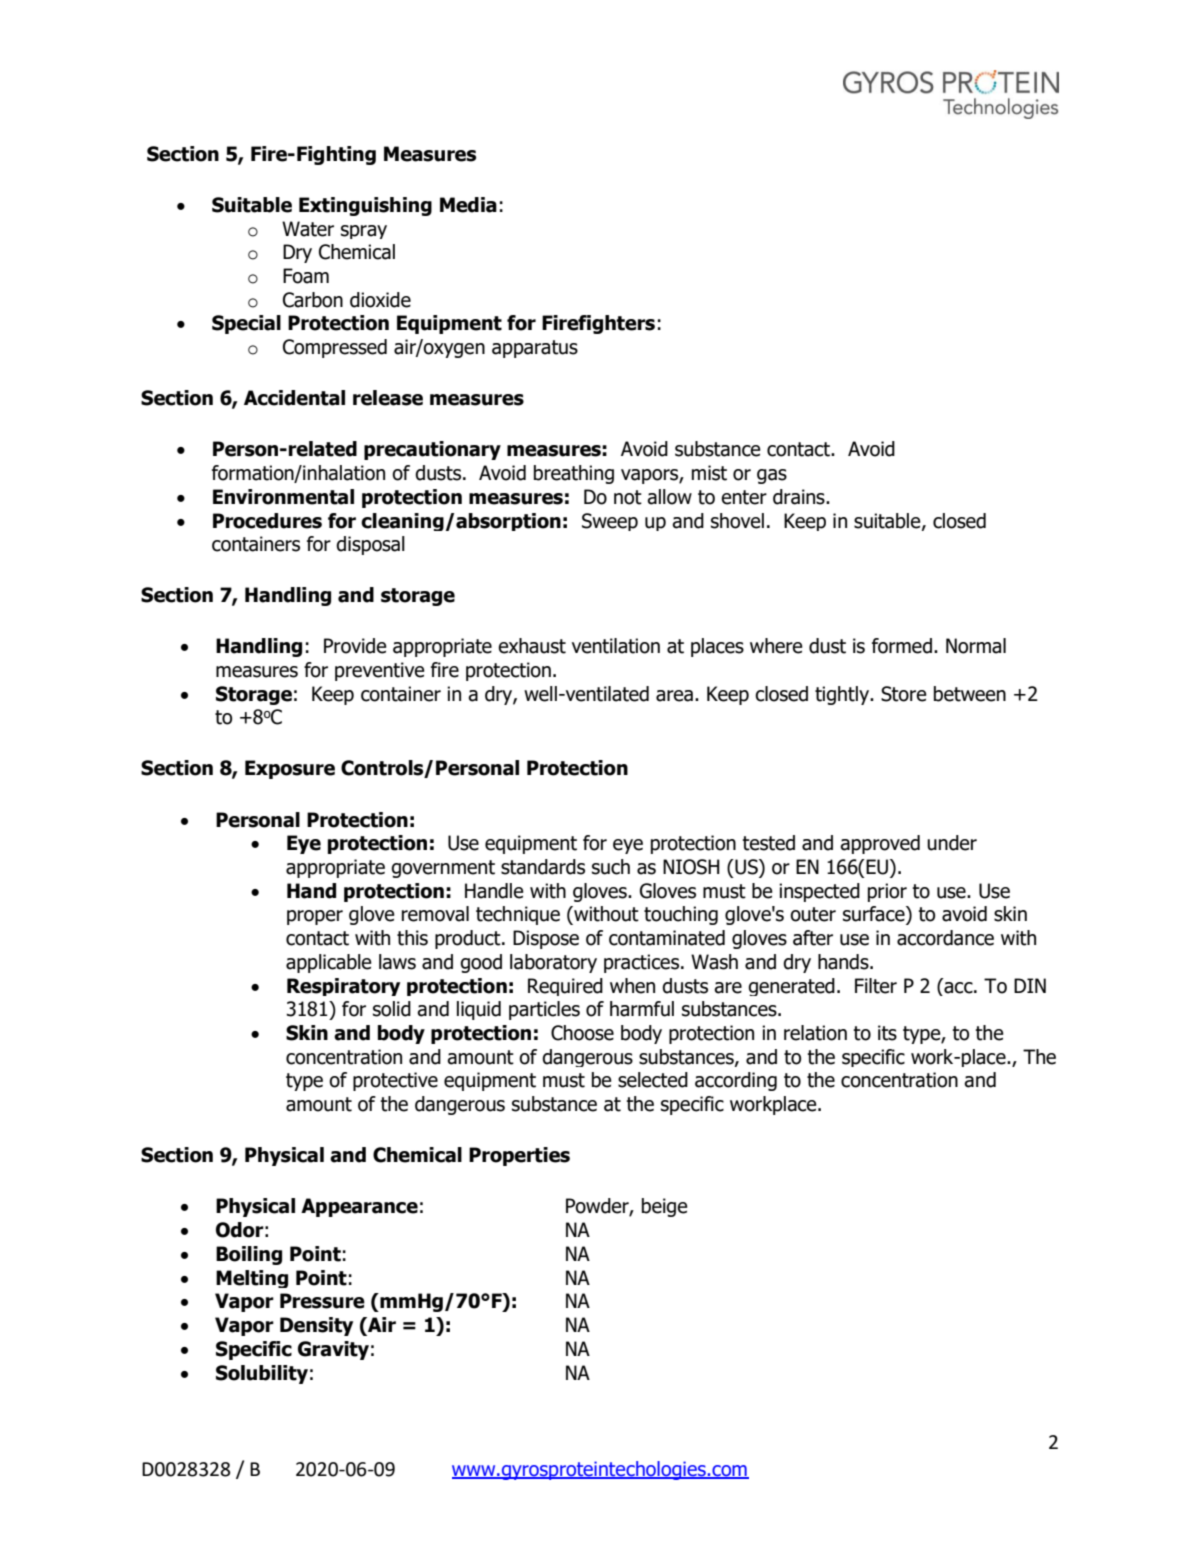 This screenshot has width=1200, height=1552. What do you see at coordinates (316, 1326) in the screenshot?
I see `Density` at bounding box center [316, 1326].
